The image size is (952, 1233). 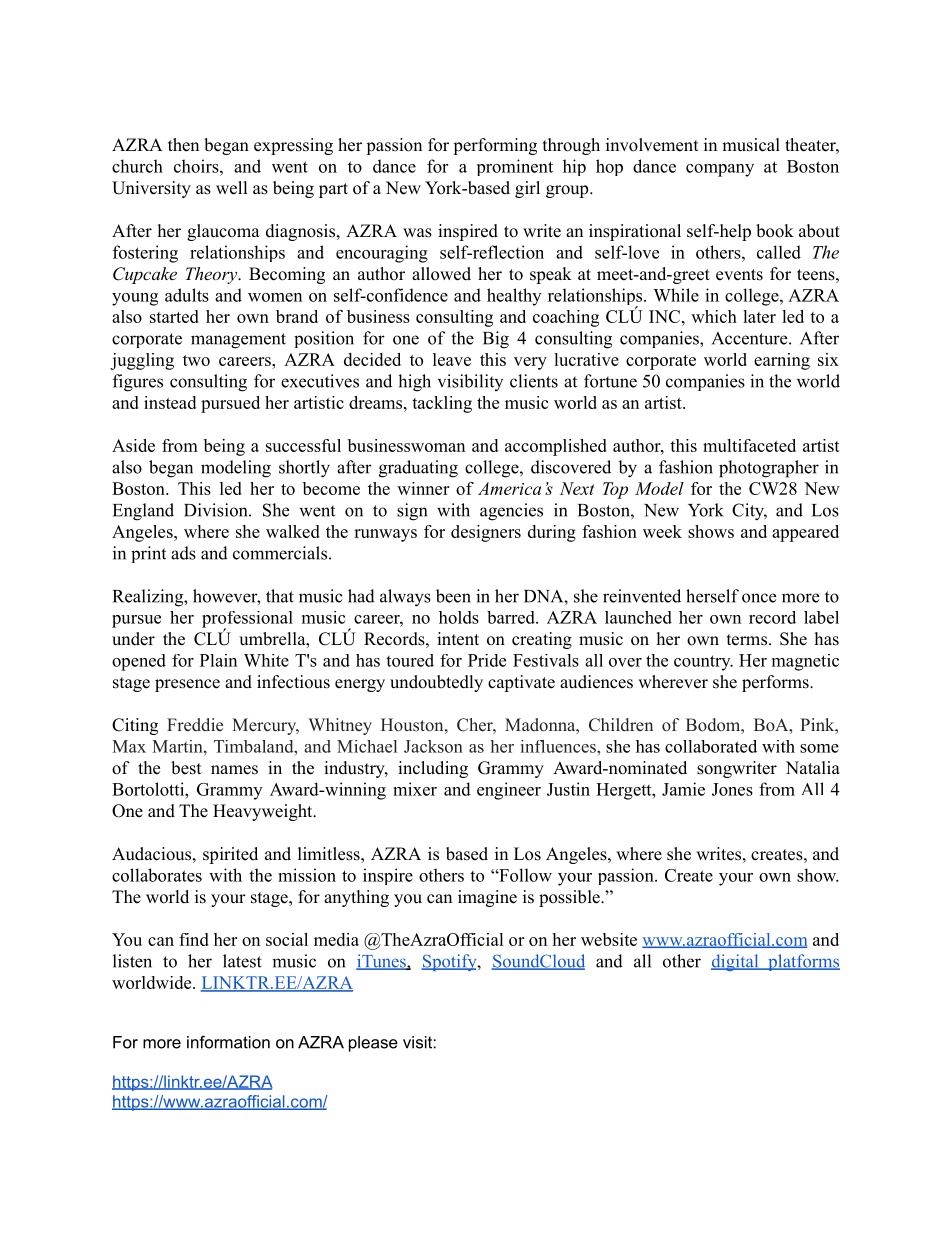 I want to click on prominent, so click(x=515, y=167).
